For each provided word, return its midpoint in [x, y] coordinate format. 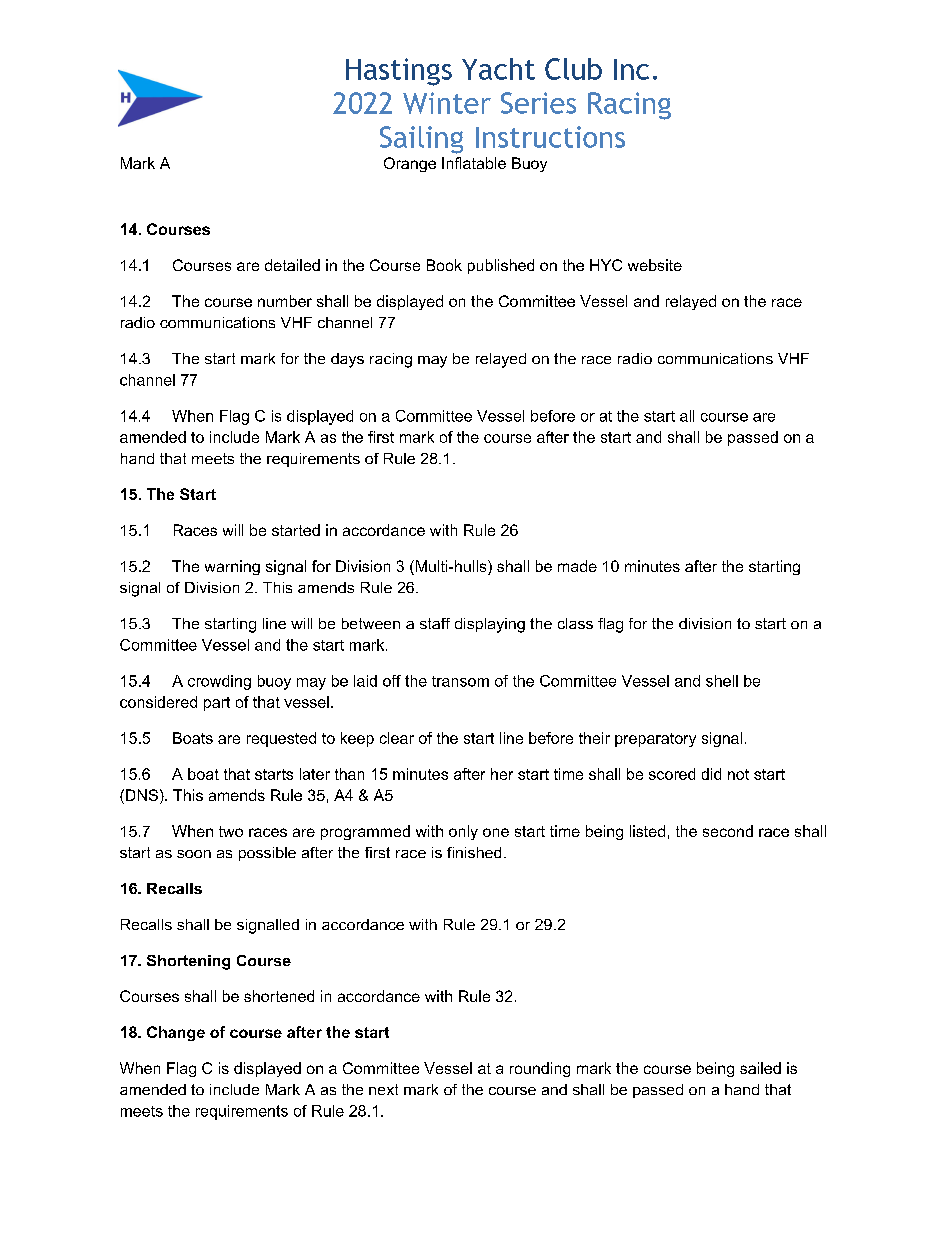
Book [444, 265]
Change [176, 1033]
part [217, 704]
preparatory [655, 740]
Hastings [399, 72]
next [383, 1089]
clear [397, 738]
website [655, 265]
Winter [447, 103]
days [347, 360]
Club [573, 69]
